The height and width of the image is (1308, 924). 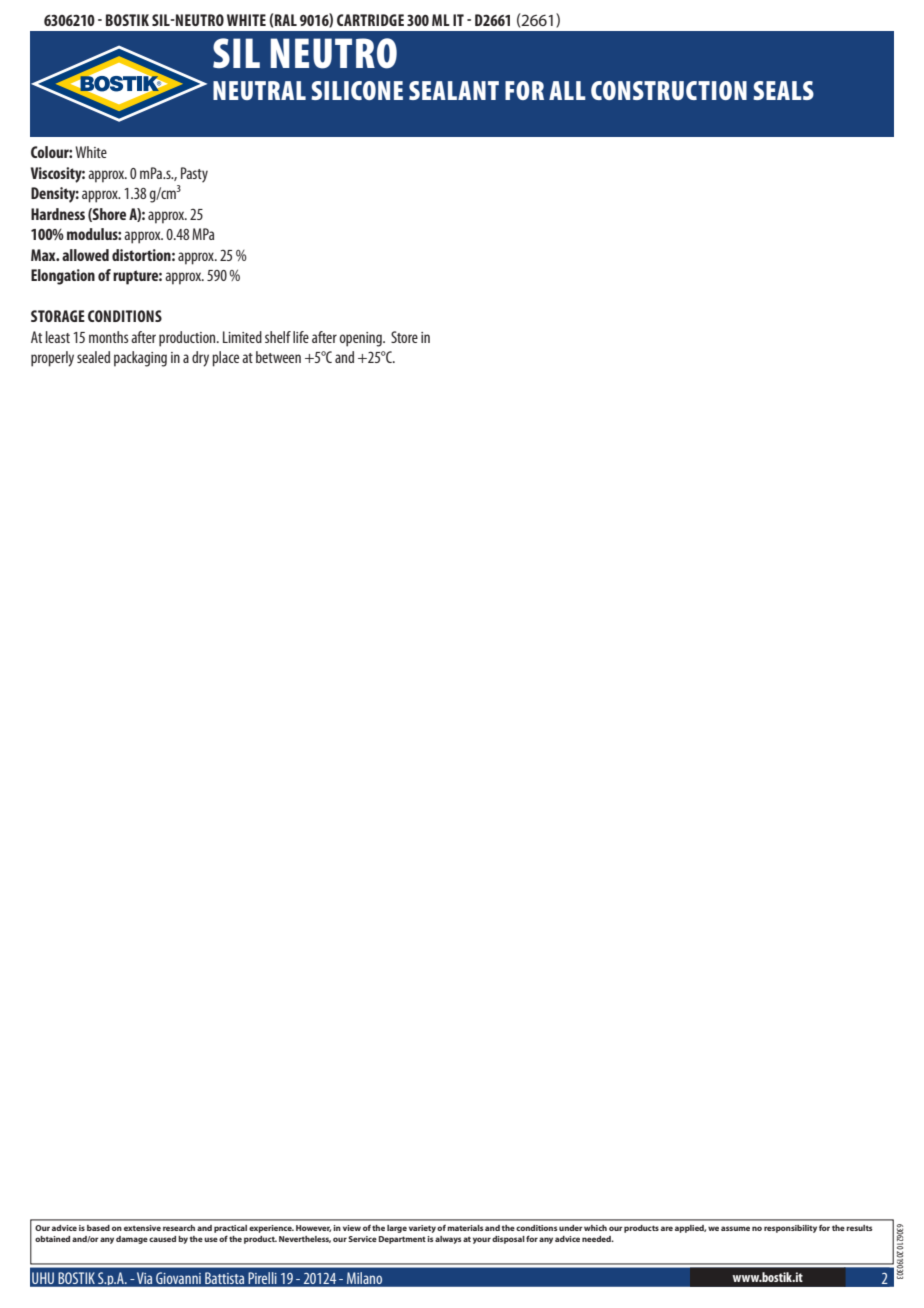 What do you see at coordinates (362, 339) in the image?
I see `opening` at bounding box center [362, 339].
